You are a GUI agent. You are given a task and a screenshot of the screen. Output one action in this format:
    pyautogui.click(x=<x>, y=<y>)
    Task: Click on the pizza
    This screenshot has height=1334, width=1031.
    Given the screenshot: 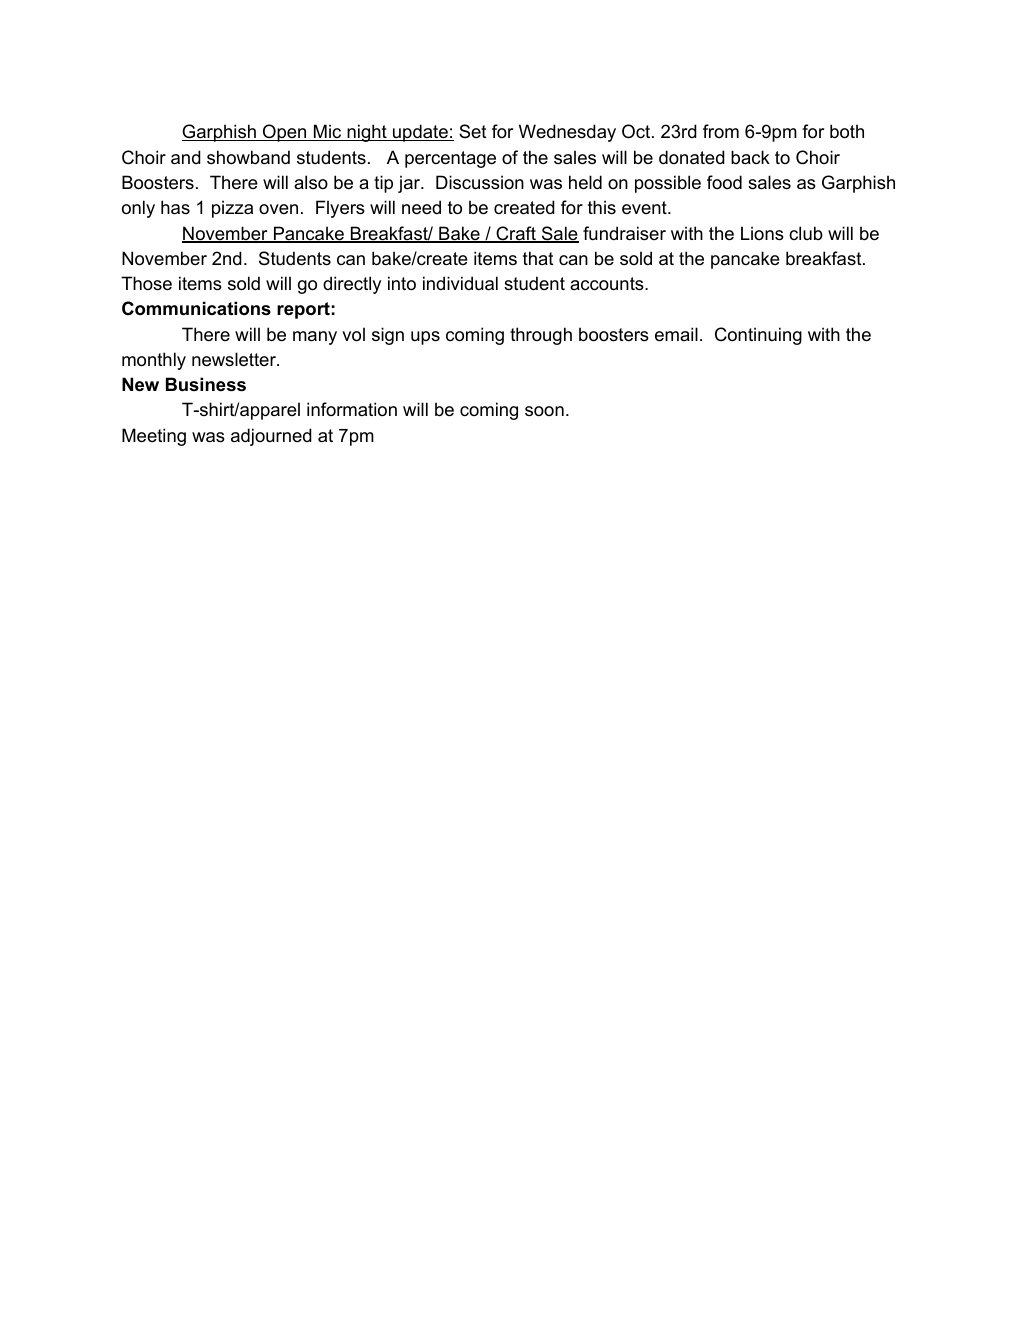 What is the action you would take?
    pyautogui.click(x=232, y=209)
